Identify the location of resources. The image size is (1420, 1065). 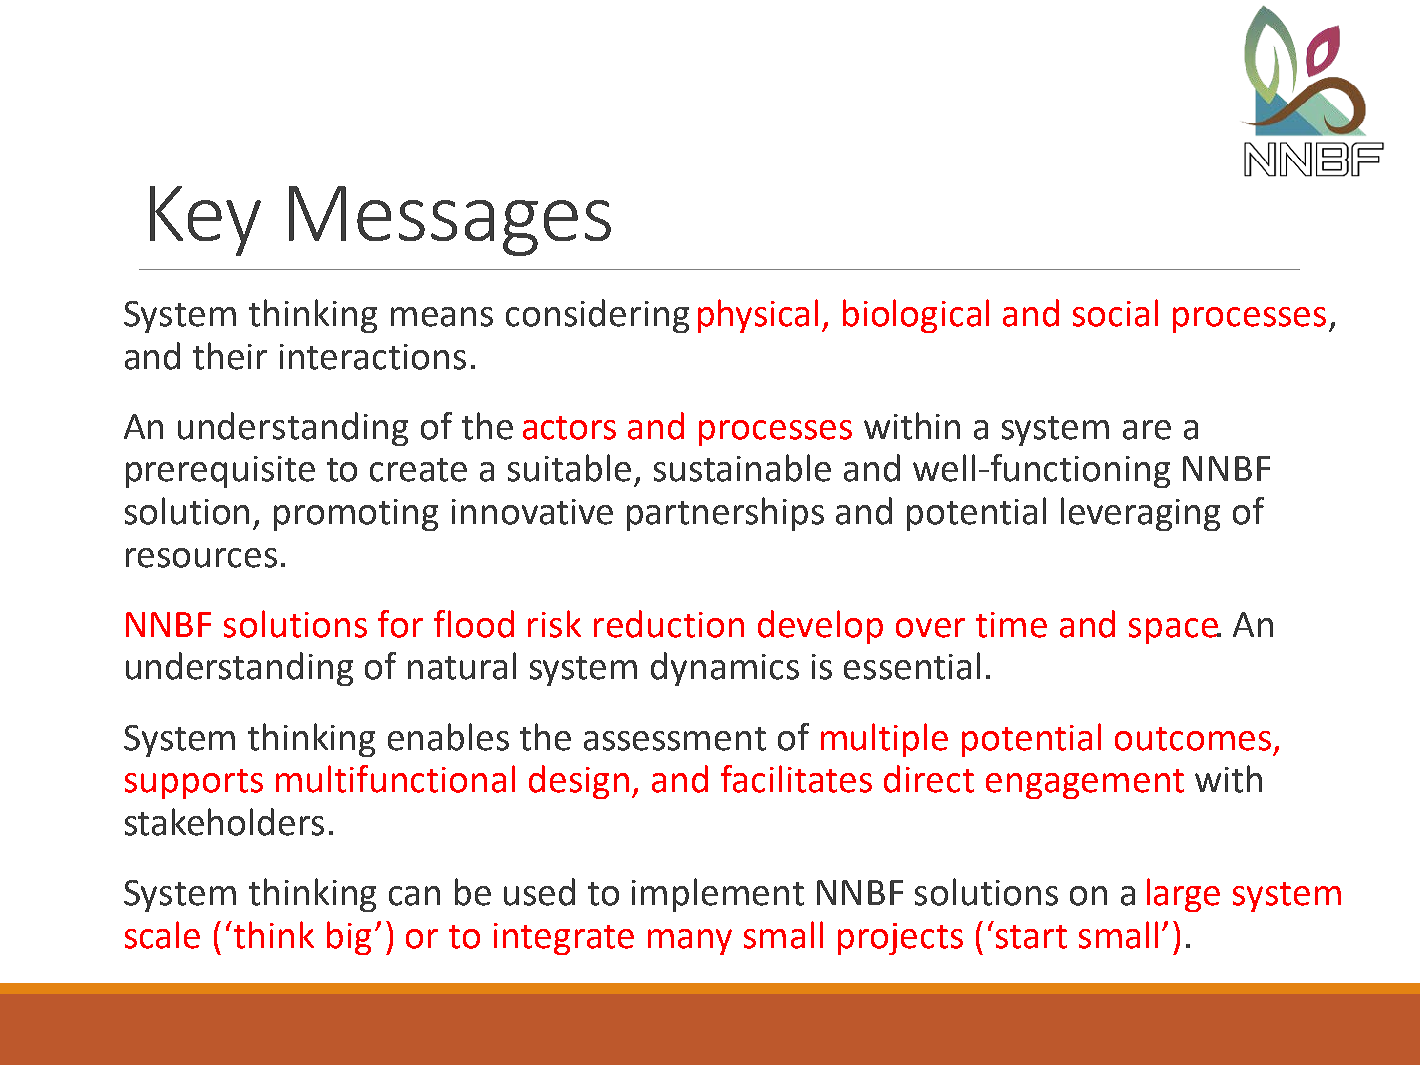
(201, 558).
